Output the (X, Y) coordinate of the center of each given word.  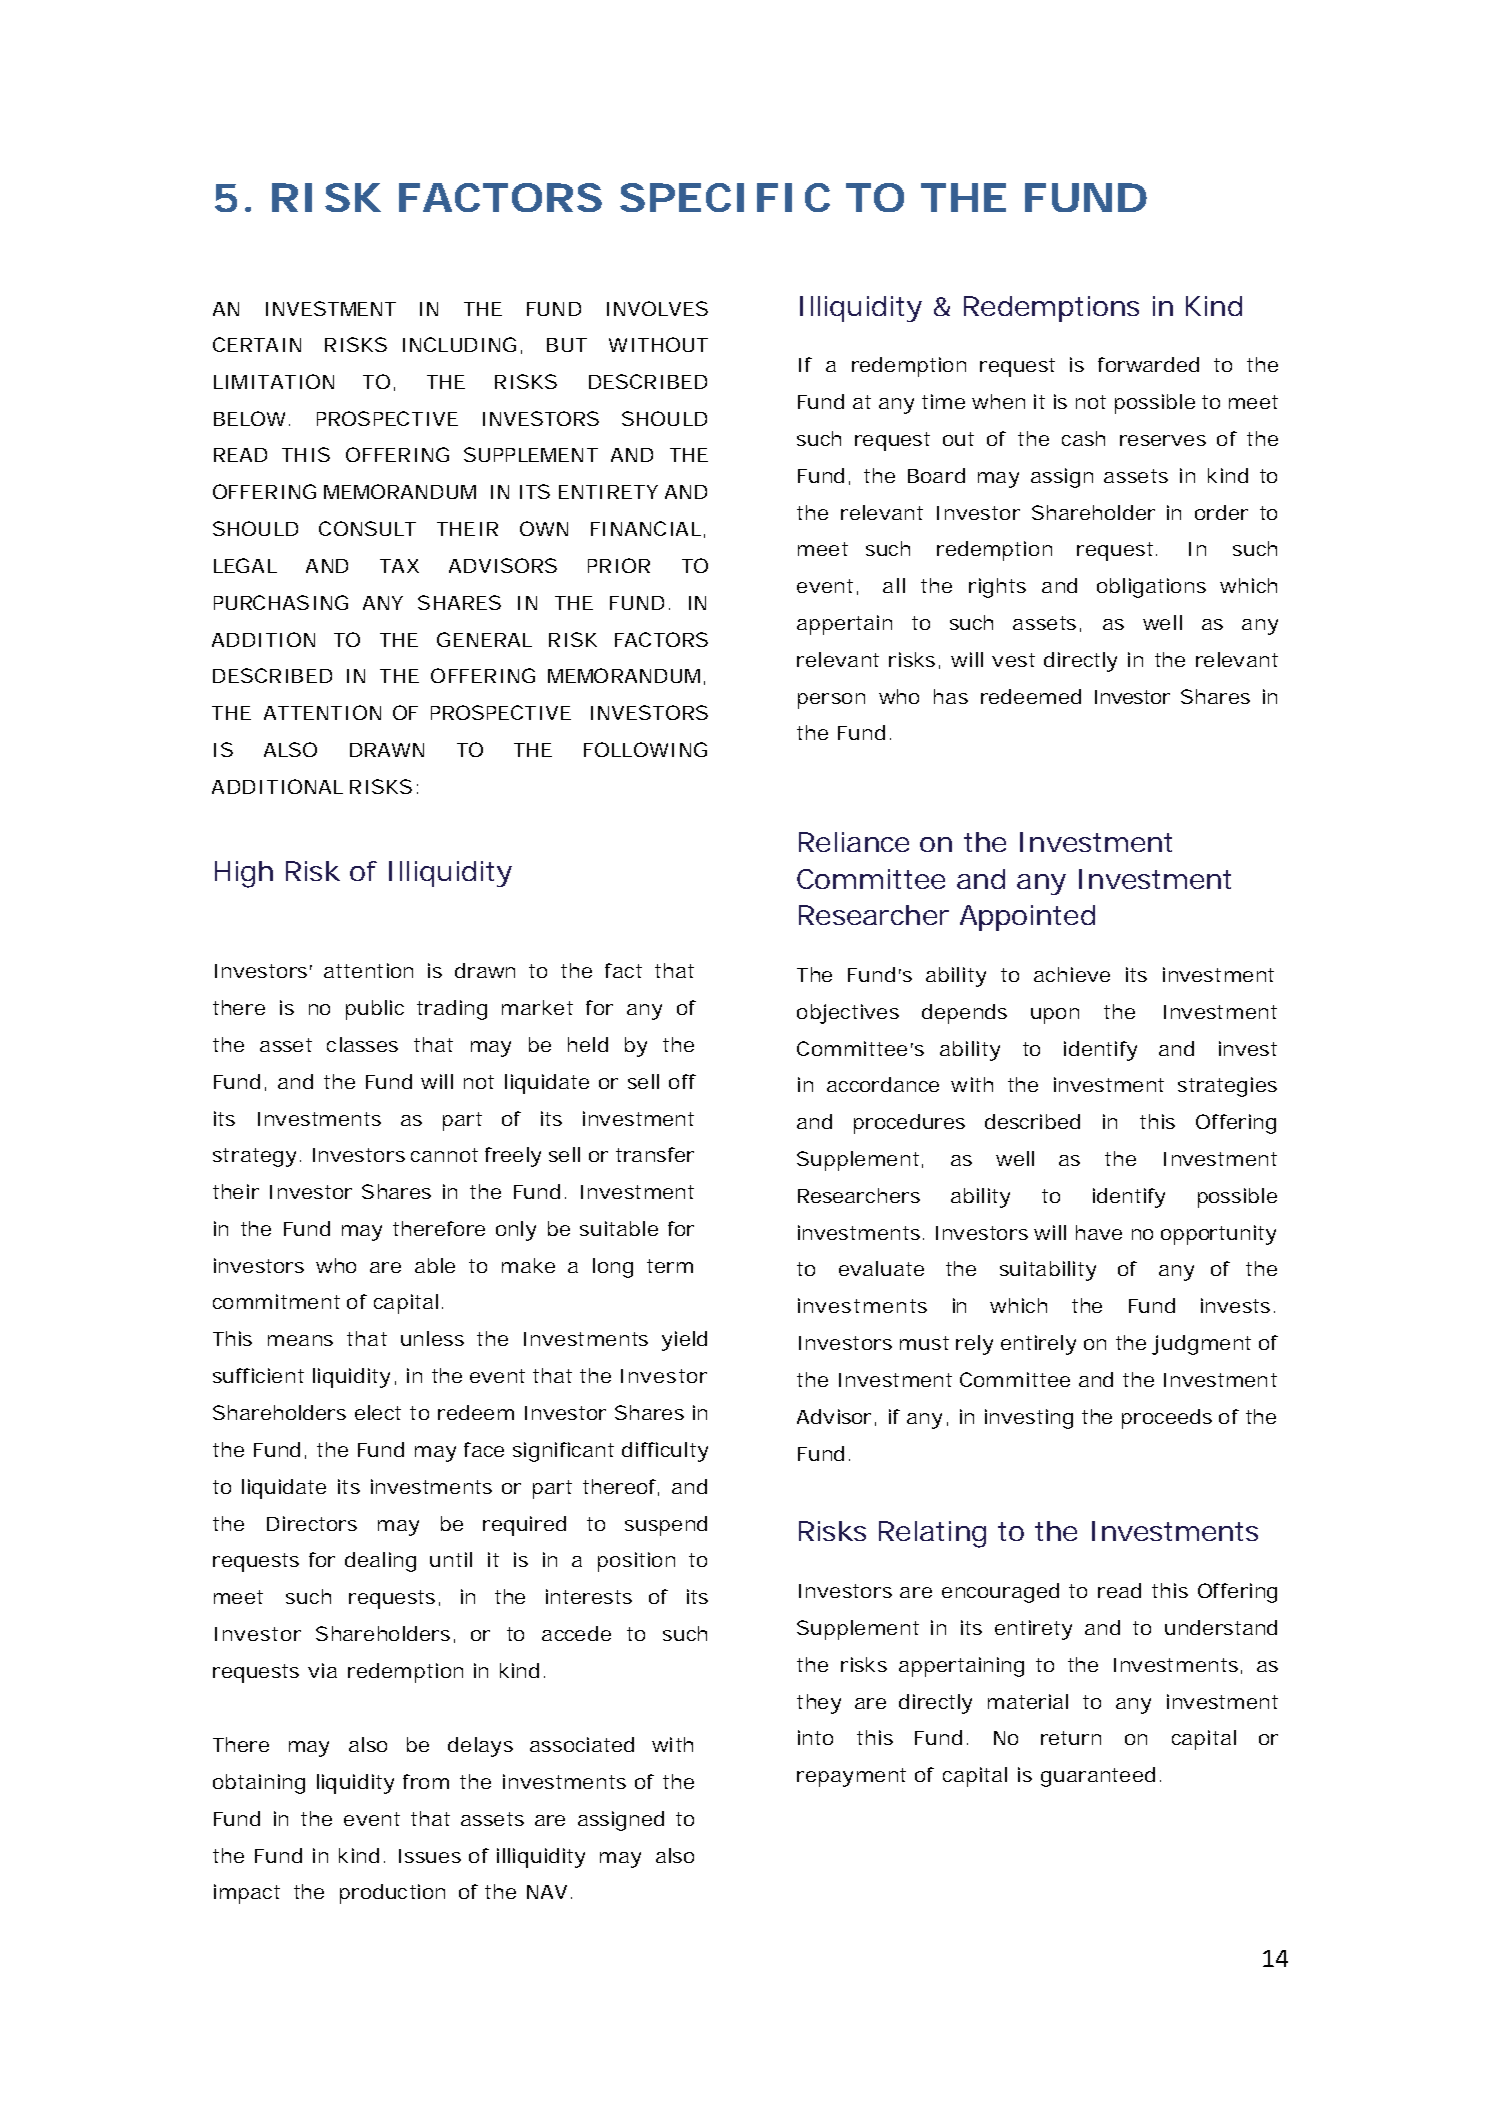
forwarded (1148, 364)
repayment (851, 1777)
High (244, 874)
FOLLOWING (645, 749)
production (392, 1894)
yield (684, 1341)
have (1099, 1232)
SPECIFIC (725, 197)
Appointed (1027, 918)
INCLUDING (459, 344)
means (300, 1340)
